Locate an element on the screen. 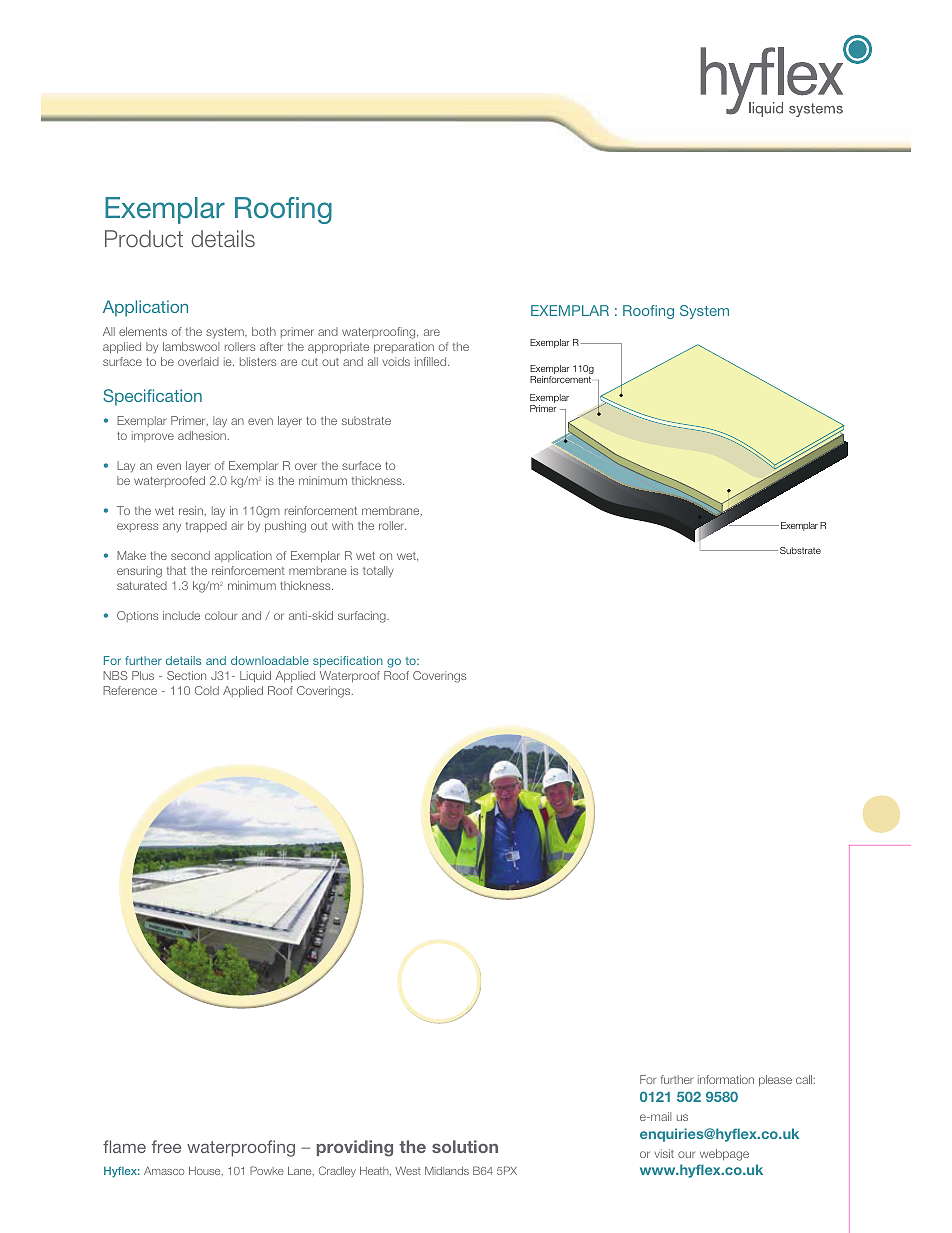  Product is located at coordinates (144, 238).
